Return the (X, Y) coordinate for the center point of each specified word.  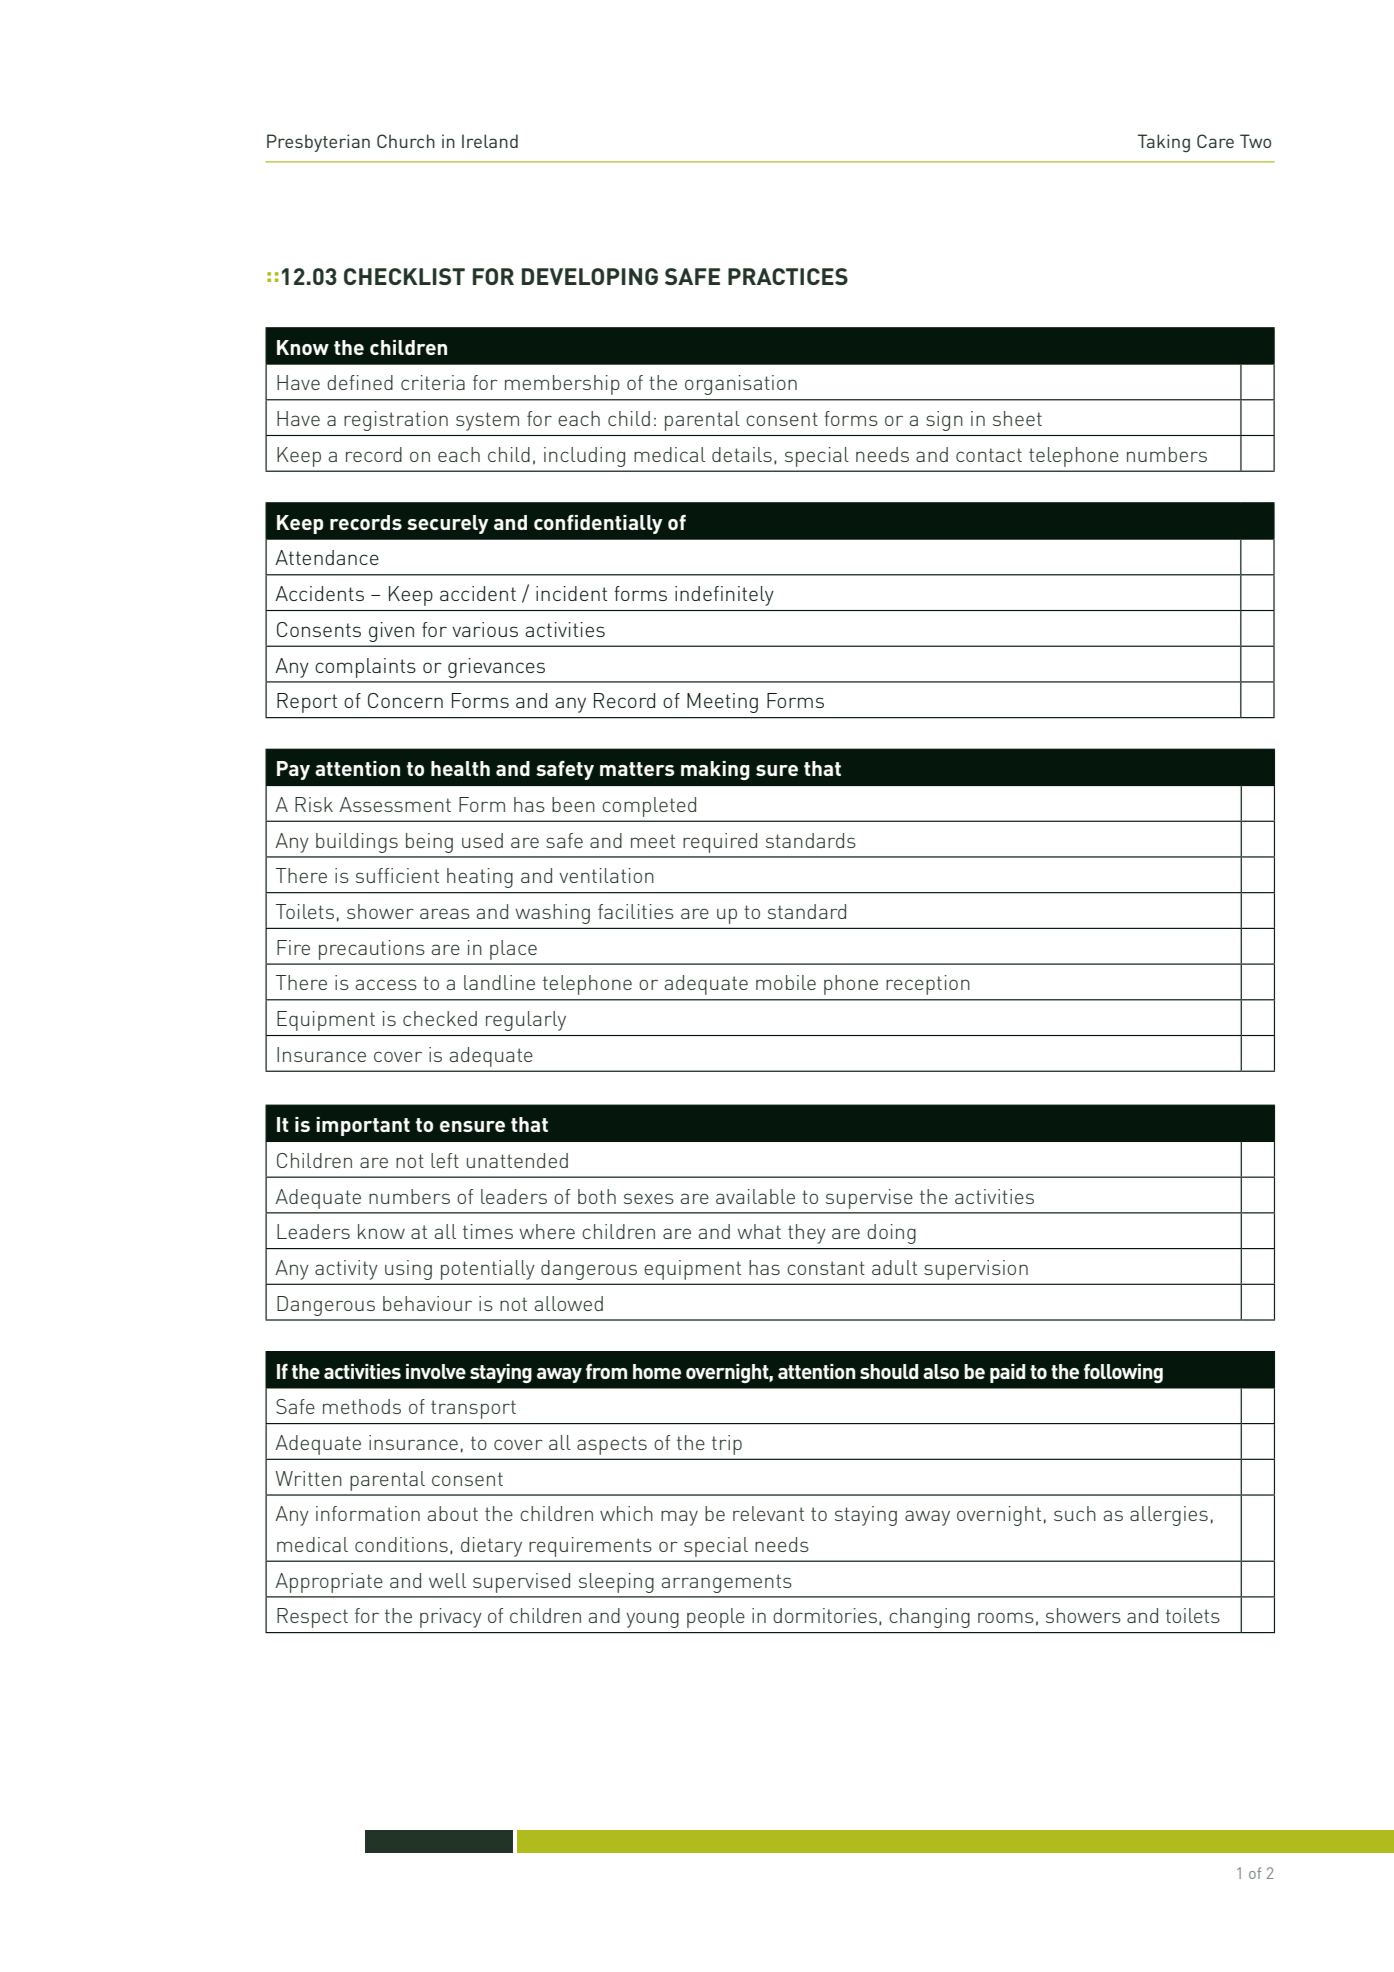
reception (928, 985)
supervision (976, 1270)
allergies (1169, 1516)
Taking (1164, 143)
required (720, 843)
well (447, 1580)
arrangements (726, 1583)
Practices (788, 276)
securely (448, 524)
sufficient (397, 875)
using (408, 1270)
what (759, 1231)
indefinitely (724, 596)
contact (989, 455)
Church (406, 141)
